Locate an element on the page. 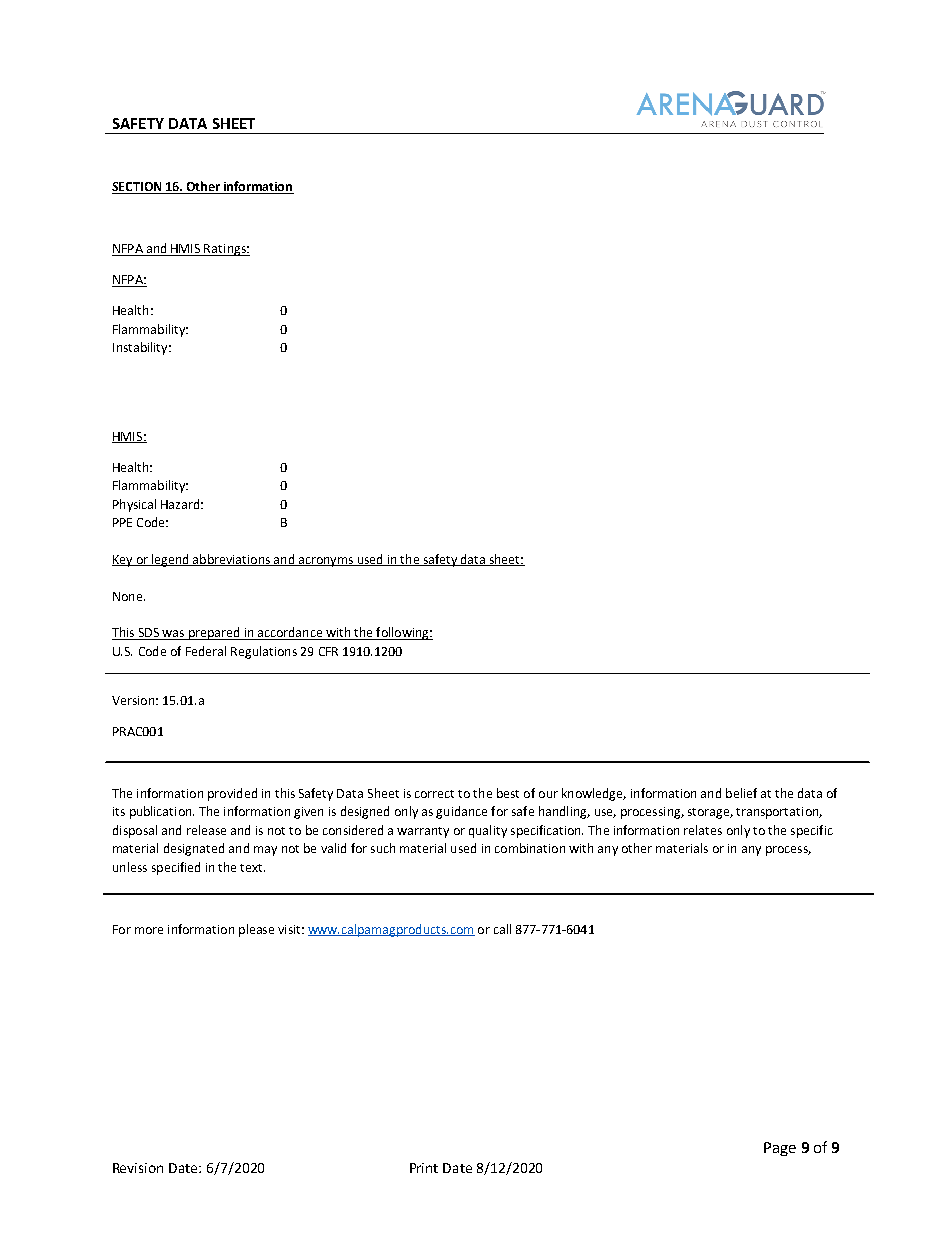 This page has height=1233, width=952. Print is located at coordinates (424, 1168).
